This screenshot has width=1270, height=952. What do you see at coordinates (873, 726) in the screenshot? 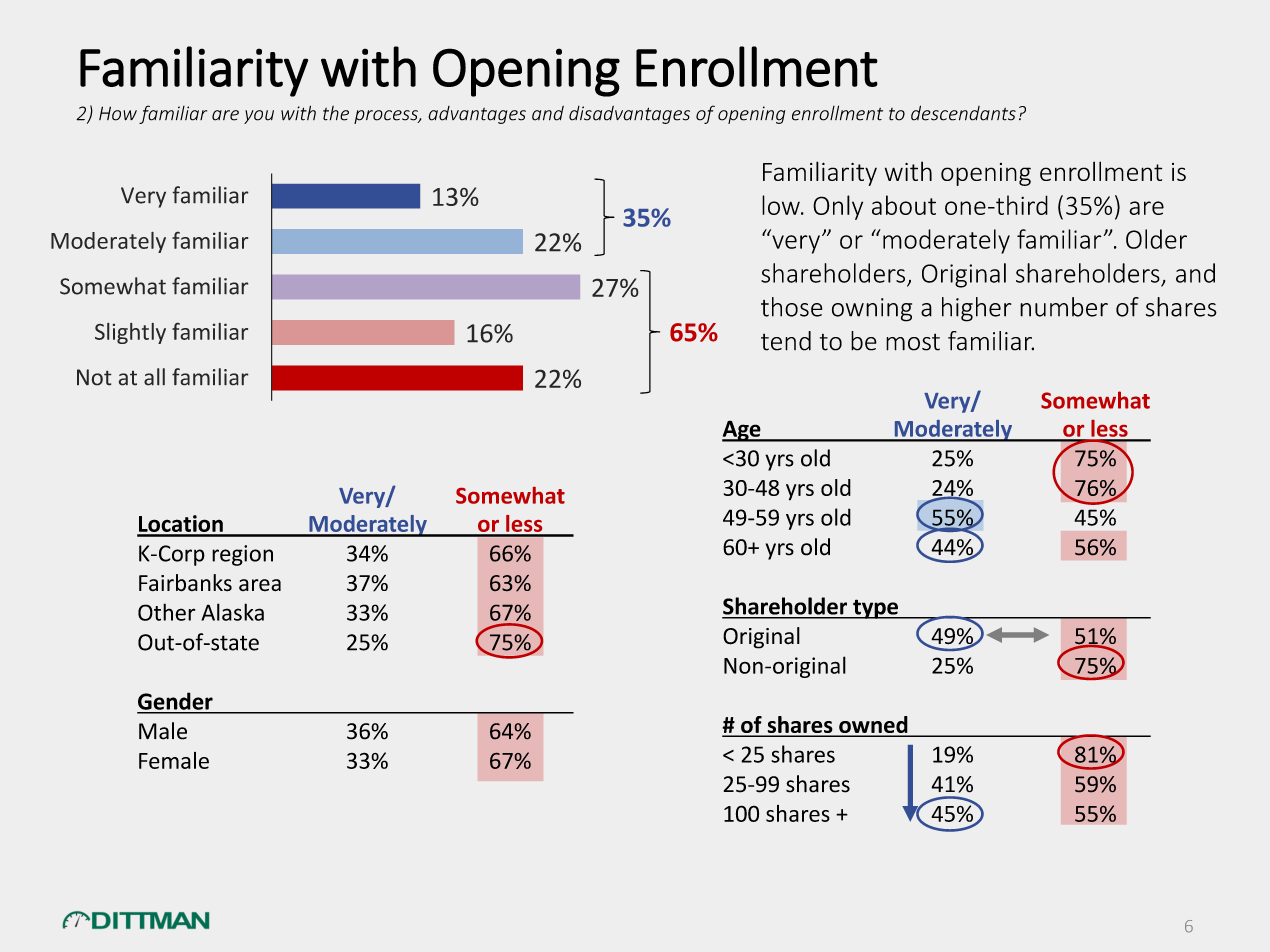
I see `owned` at bounding box center [873, 726].
